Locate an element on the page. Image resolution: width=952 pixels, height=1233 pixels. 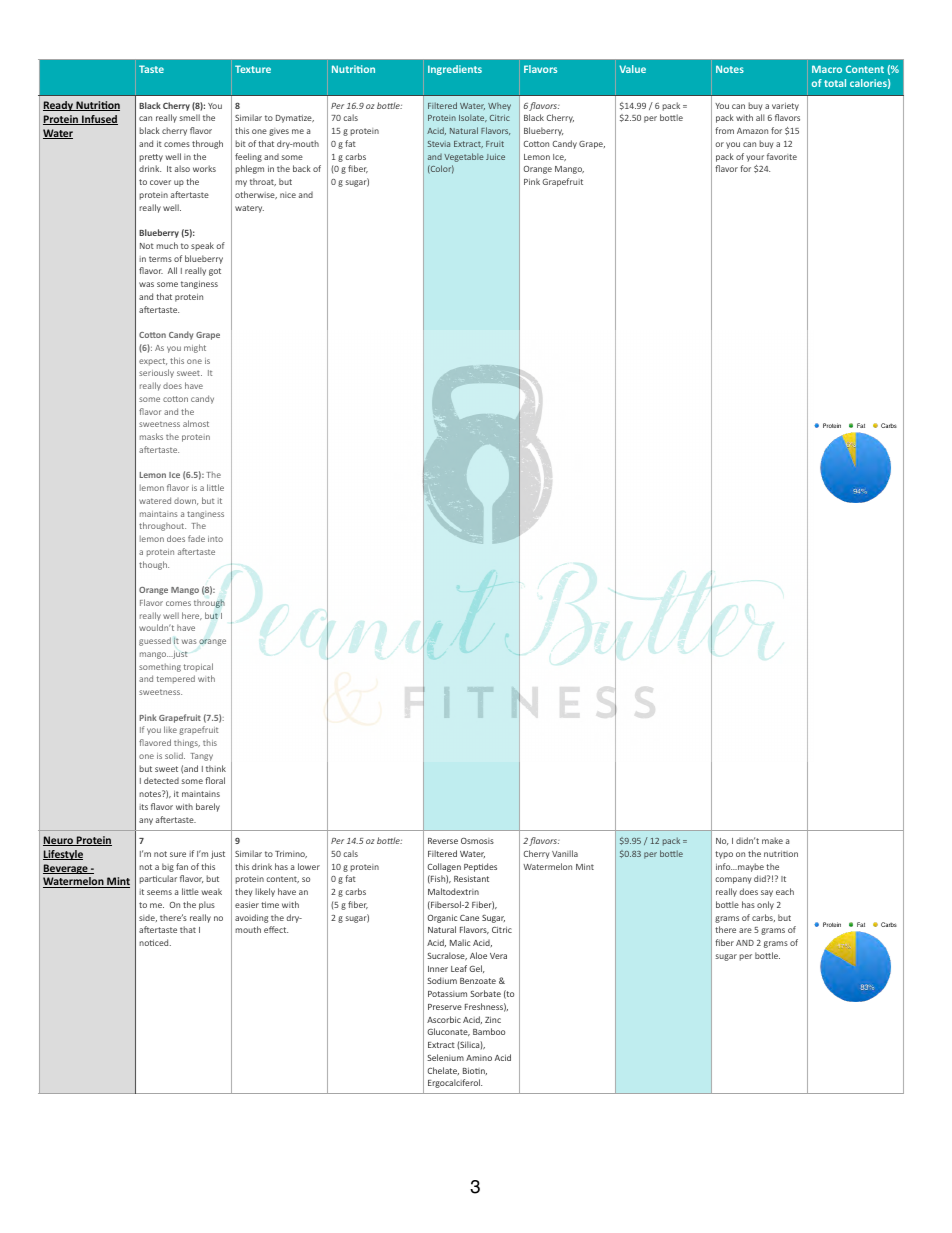
avoiding is located at coordinates (251, 918).
